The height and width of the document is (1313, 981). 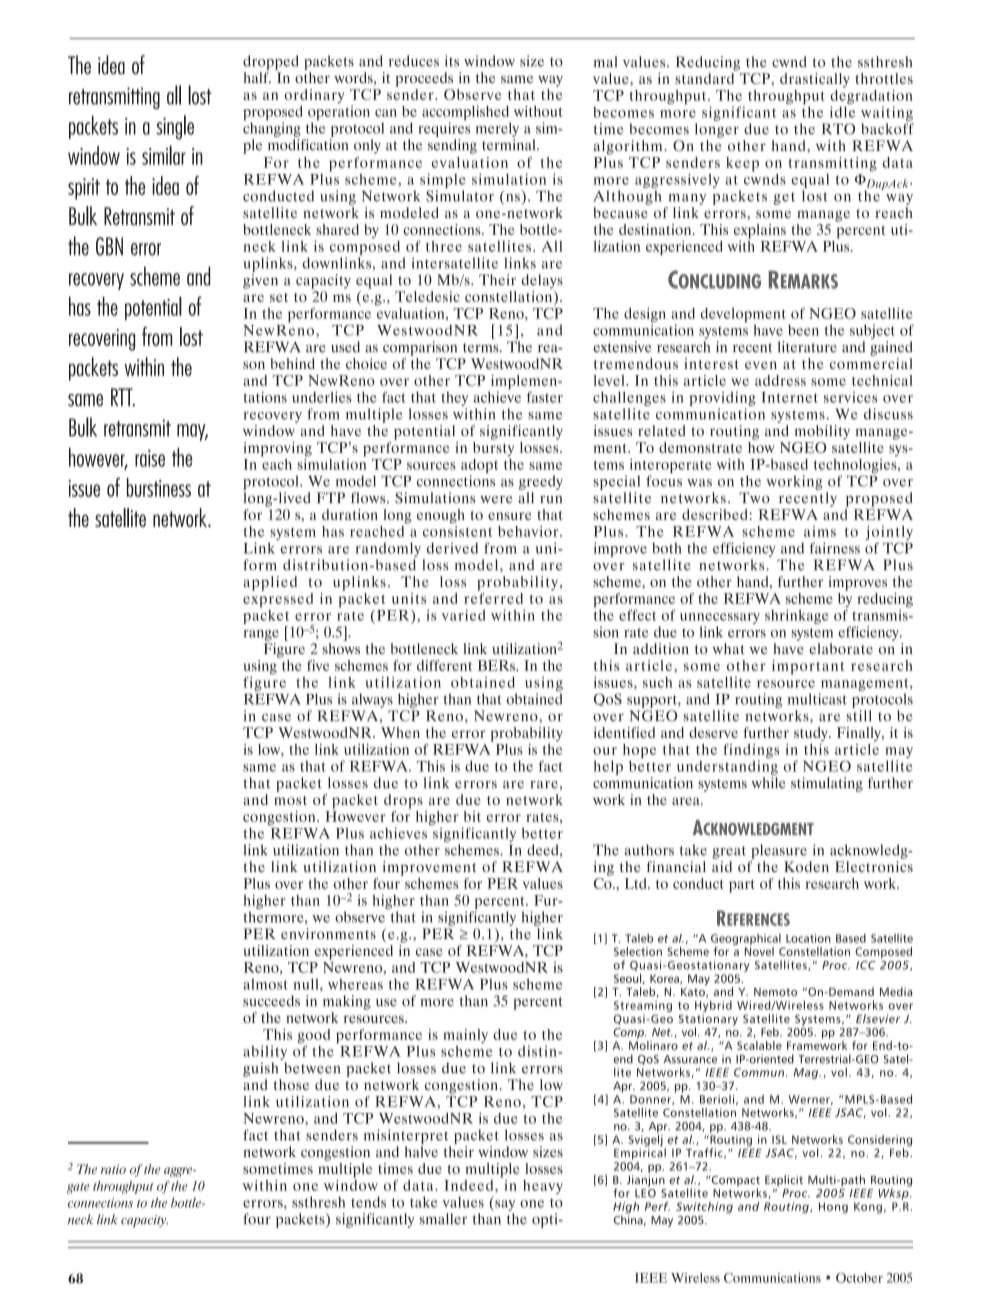 I want to click on single, so click(x=175, y=127).
